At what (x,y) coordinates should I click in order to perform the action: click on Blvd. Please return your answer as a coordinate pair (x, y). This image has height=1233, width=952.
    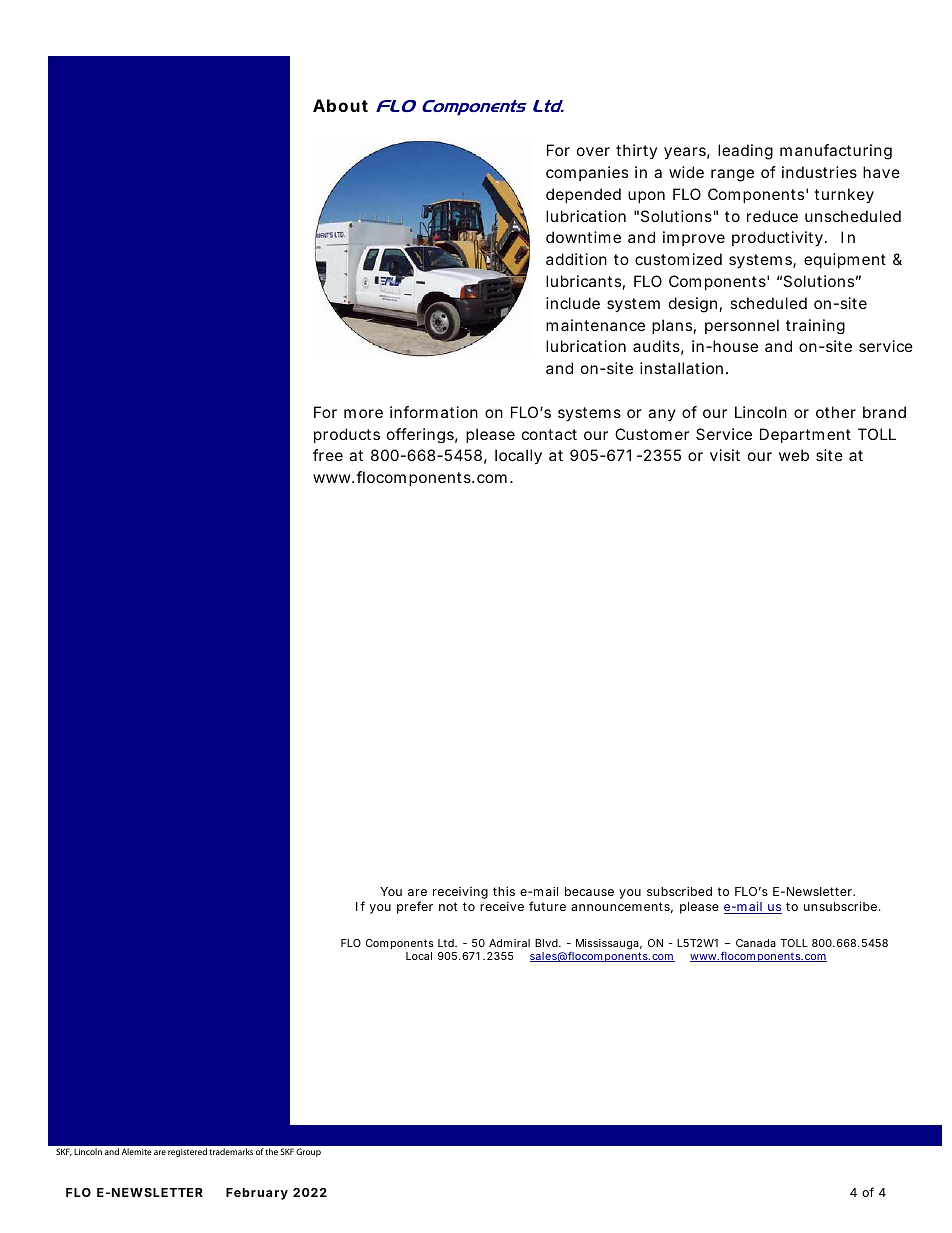
    Looking at the image, I should click on (548, 943).
